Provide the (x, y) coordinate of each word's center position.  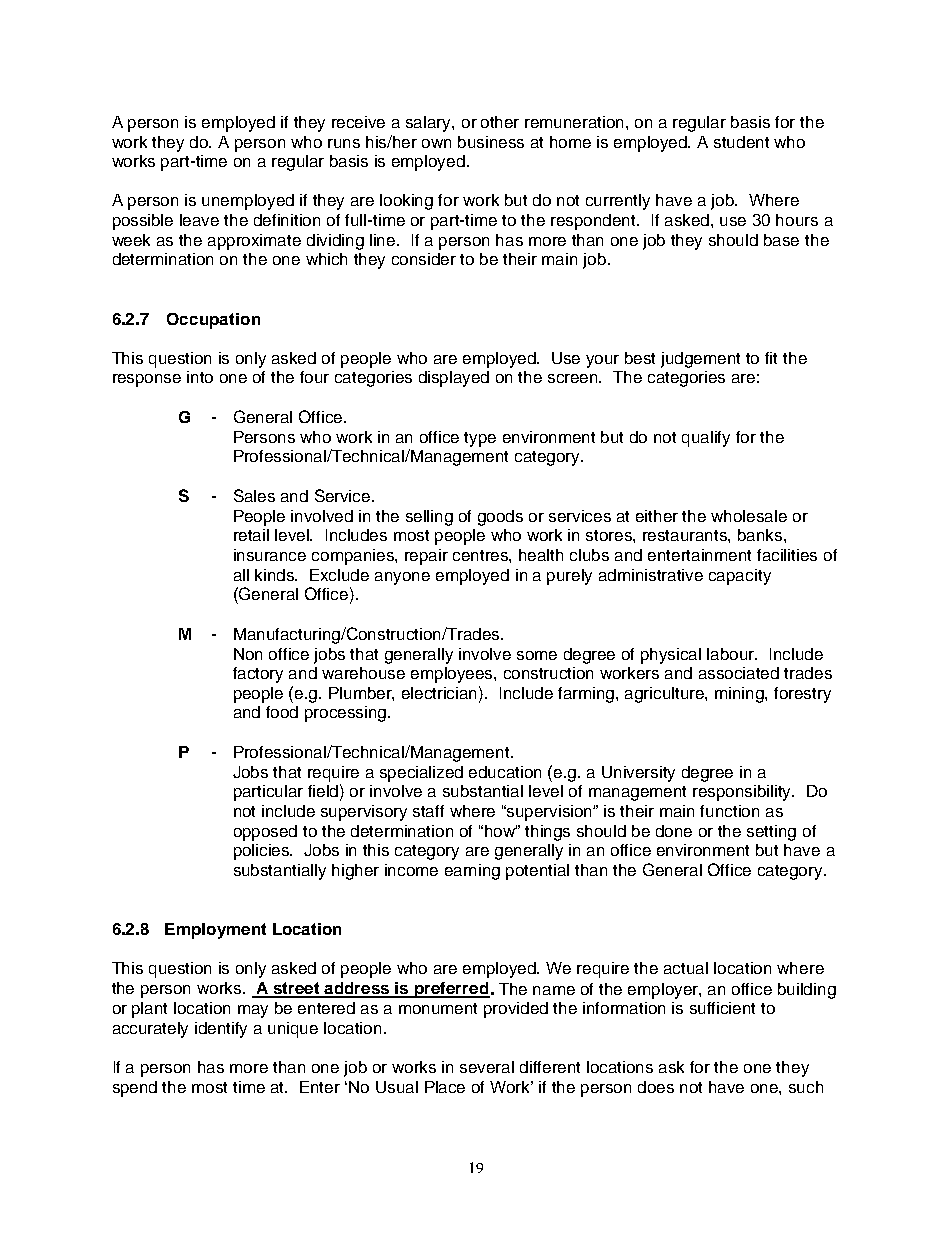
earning (472, 872)
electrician (441, 692)
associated (739, 673)
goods (500, 518)
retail (251, 535)
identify (221, 1030)
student (741, 142)
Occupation (213, 321)
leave (199, 220)
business (491, 142)
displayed (454, 379)
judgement (700, 360)
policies (263, 852)
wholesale (749, 516)
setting (771, 833)
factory (258, 675)
